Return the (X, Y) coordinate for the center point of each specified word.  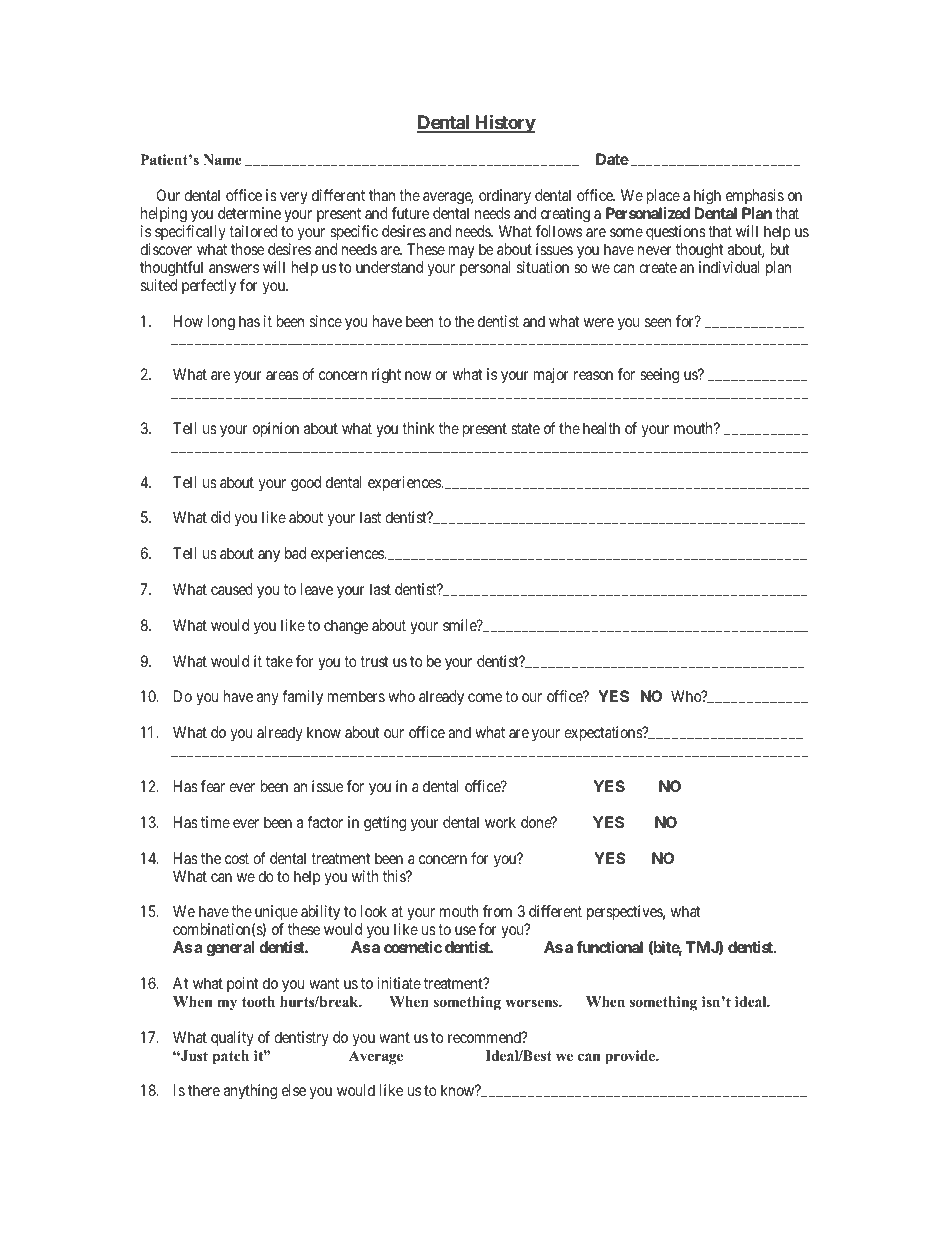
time (215, 822)
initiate (399, 983)
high (707, 197)
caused (232, 589)
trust (374, 661)
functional (609, 947)
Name (222, 159)
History (504, 123)
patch (230, 1057)
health (601, 428)
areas (282, 375)
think (418, 428)
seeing (659, 376)
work (500, 822)
